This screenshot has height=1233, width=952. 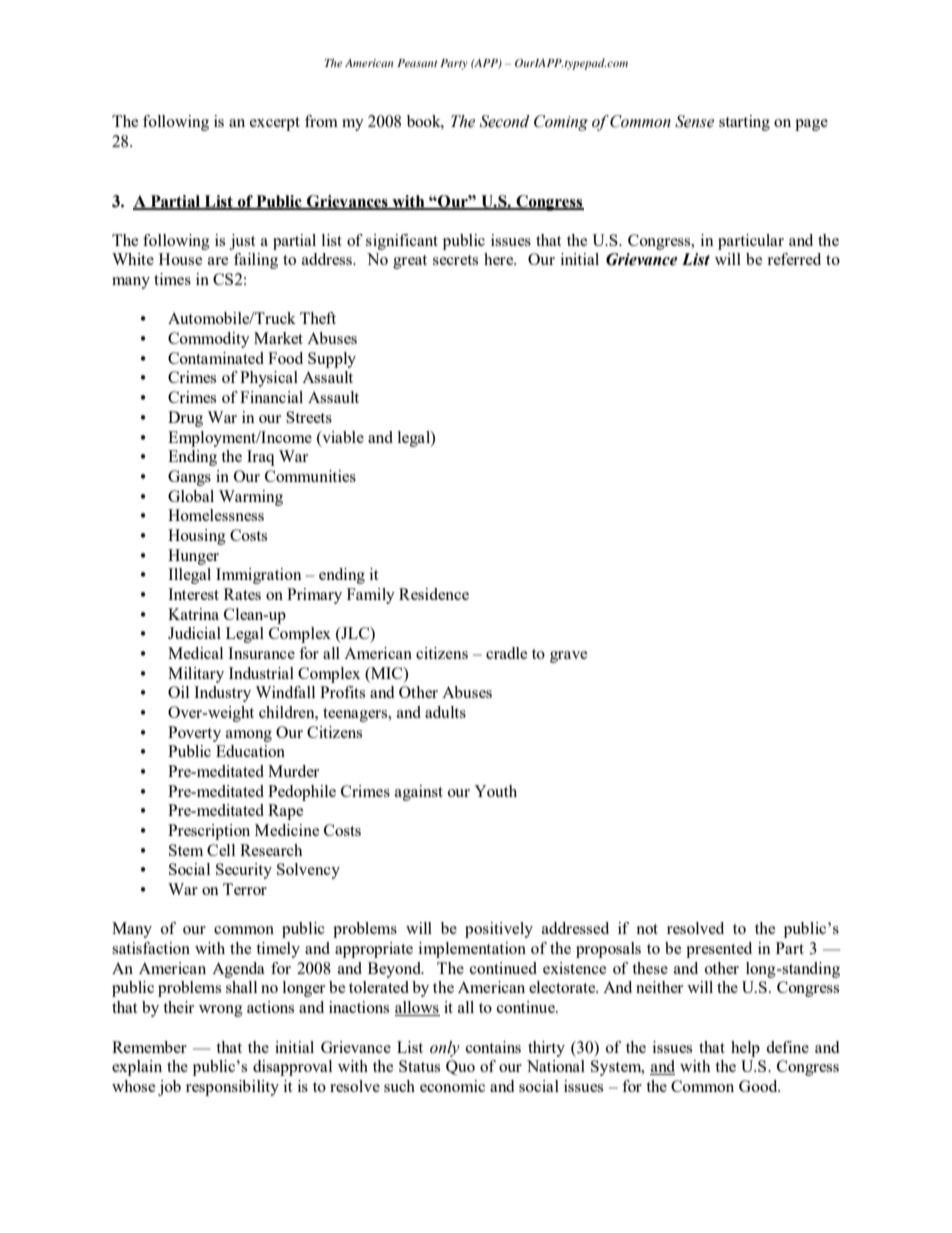 I want to click on Quo, so click(x=460, y=1067).
